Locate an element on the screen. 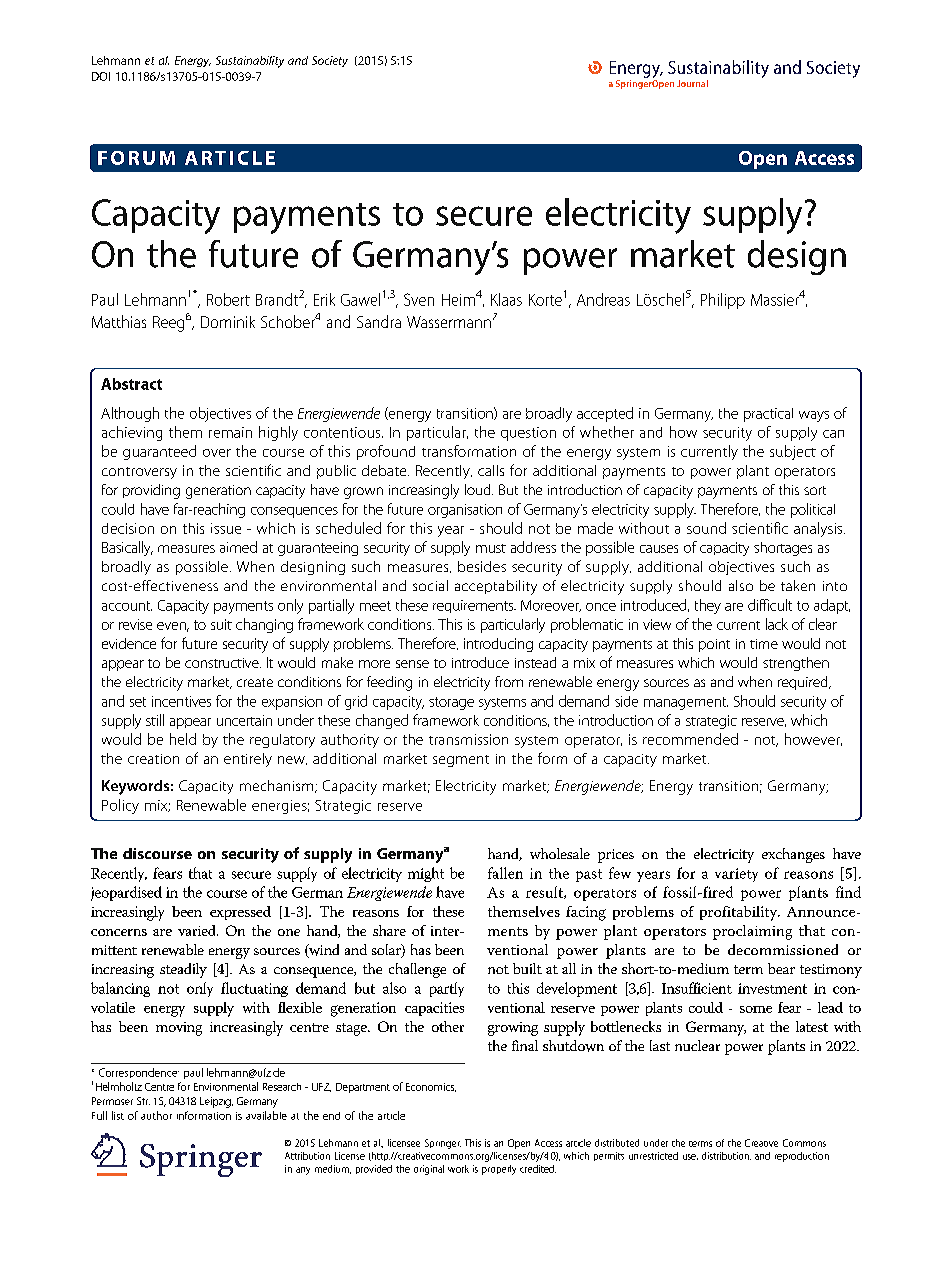 The height and width of the screenshot is (1270, 952). Robert is located at coordinates (228, 299).
